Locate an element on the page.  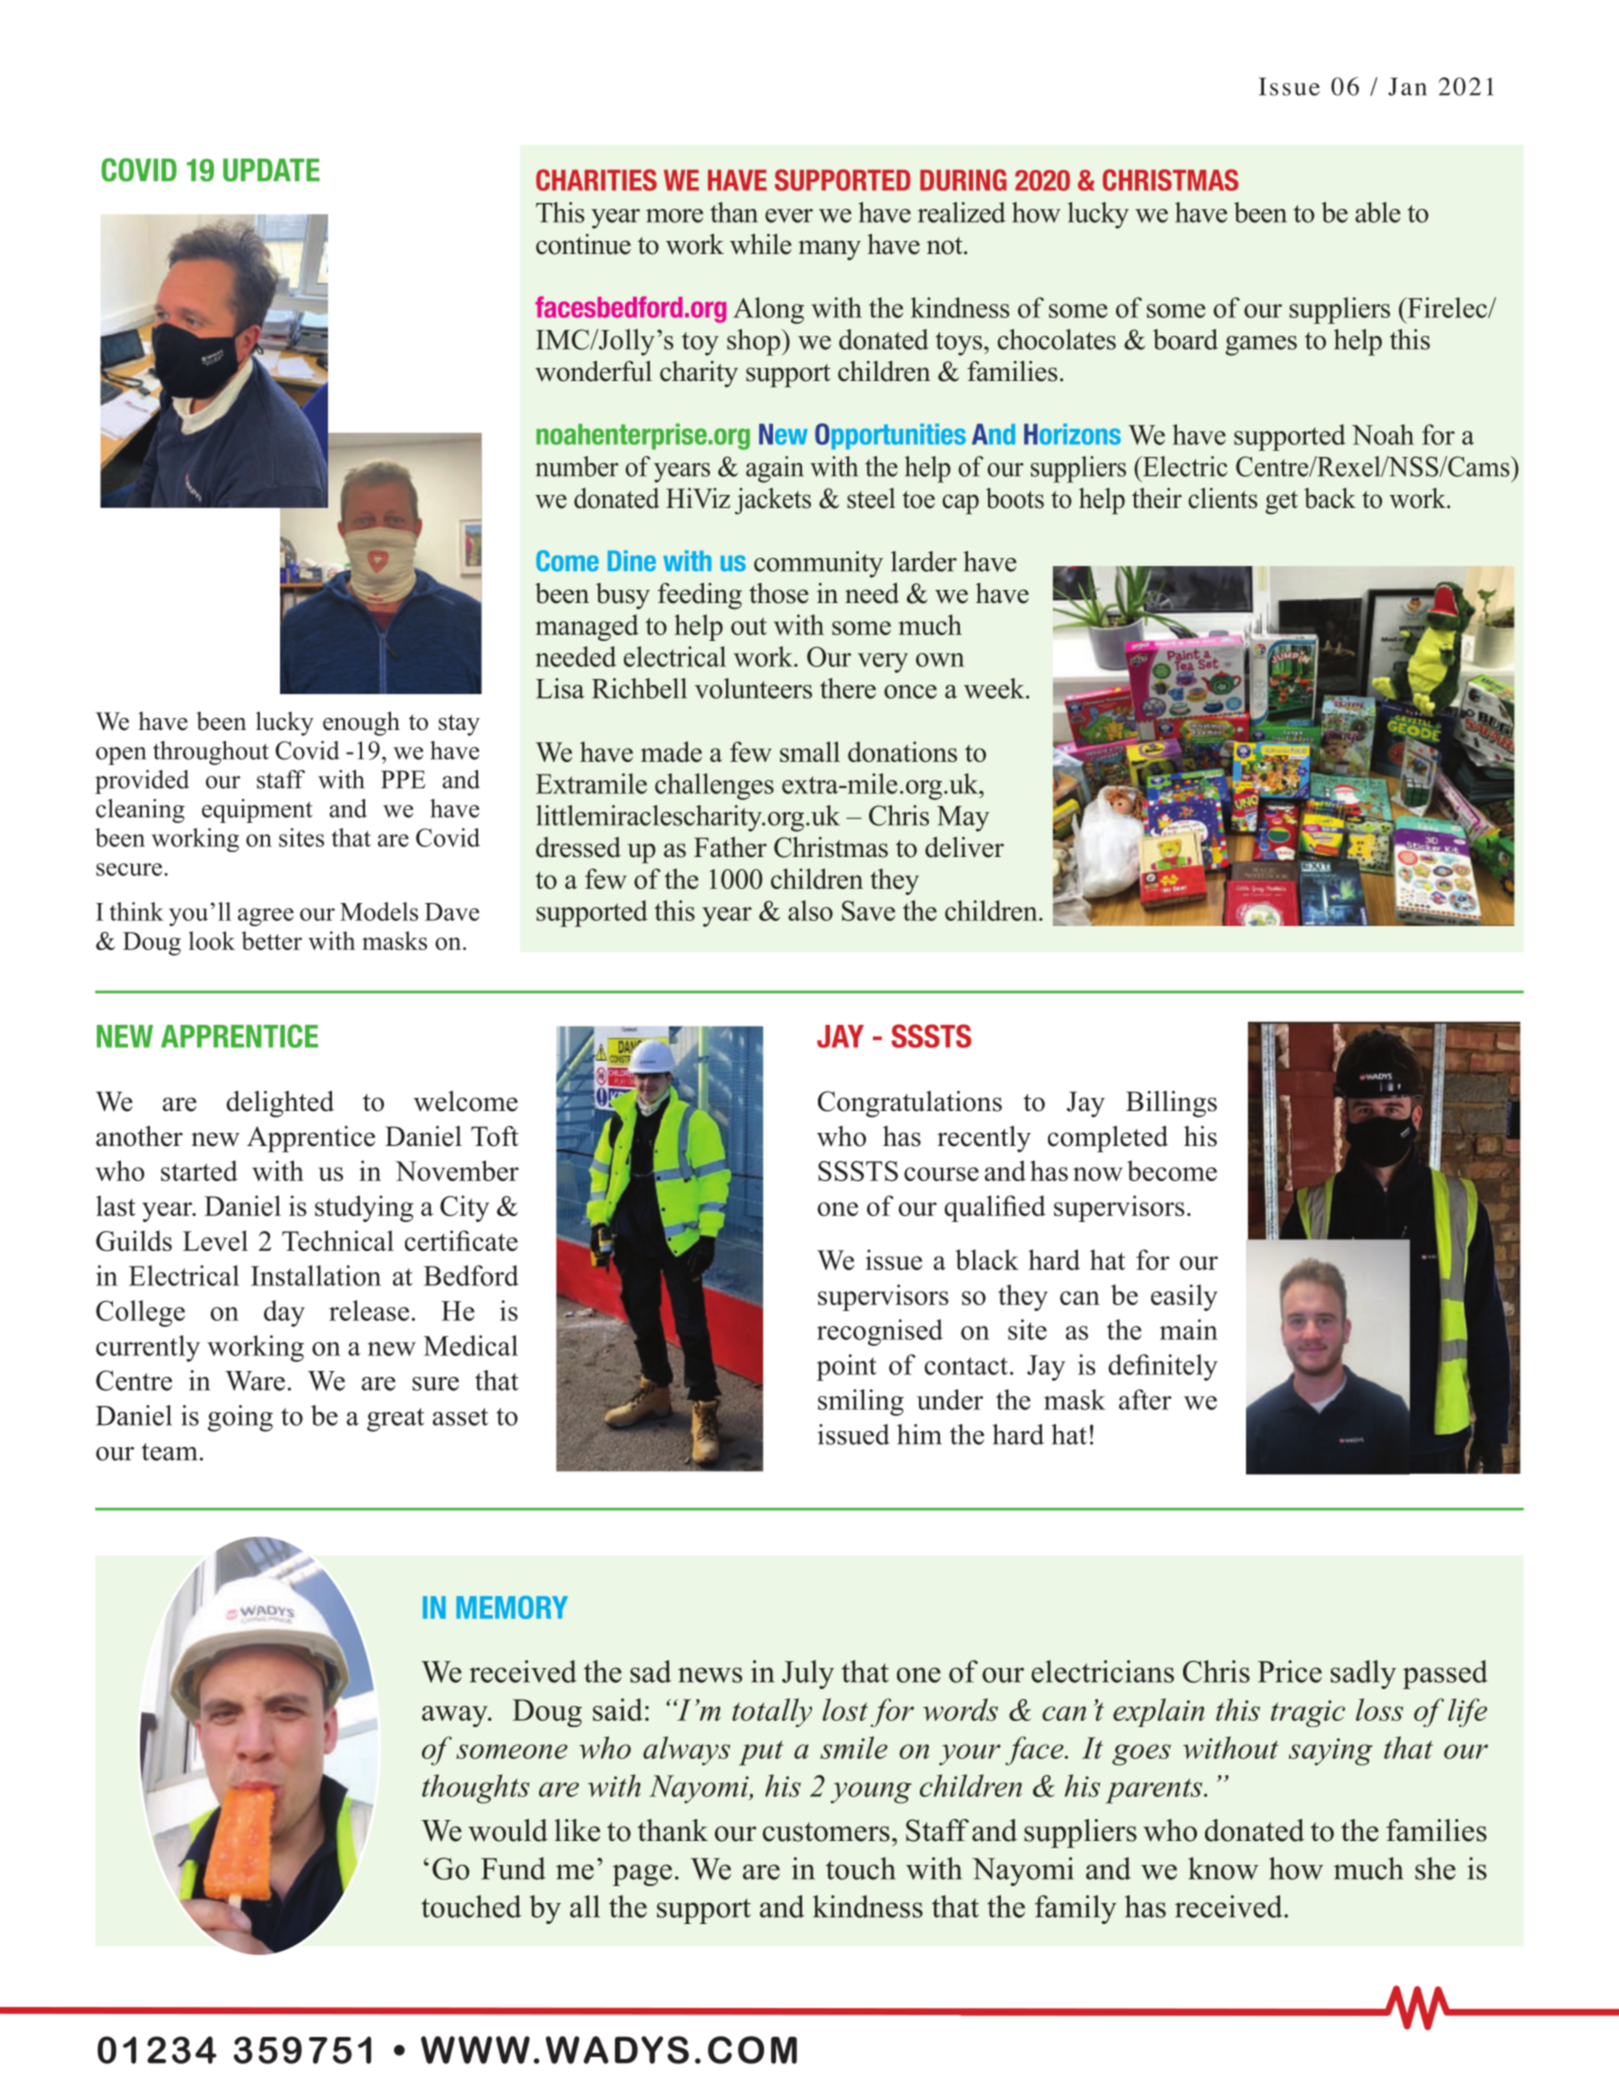
ever is located at coordinates (789, 216).
